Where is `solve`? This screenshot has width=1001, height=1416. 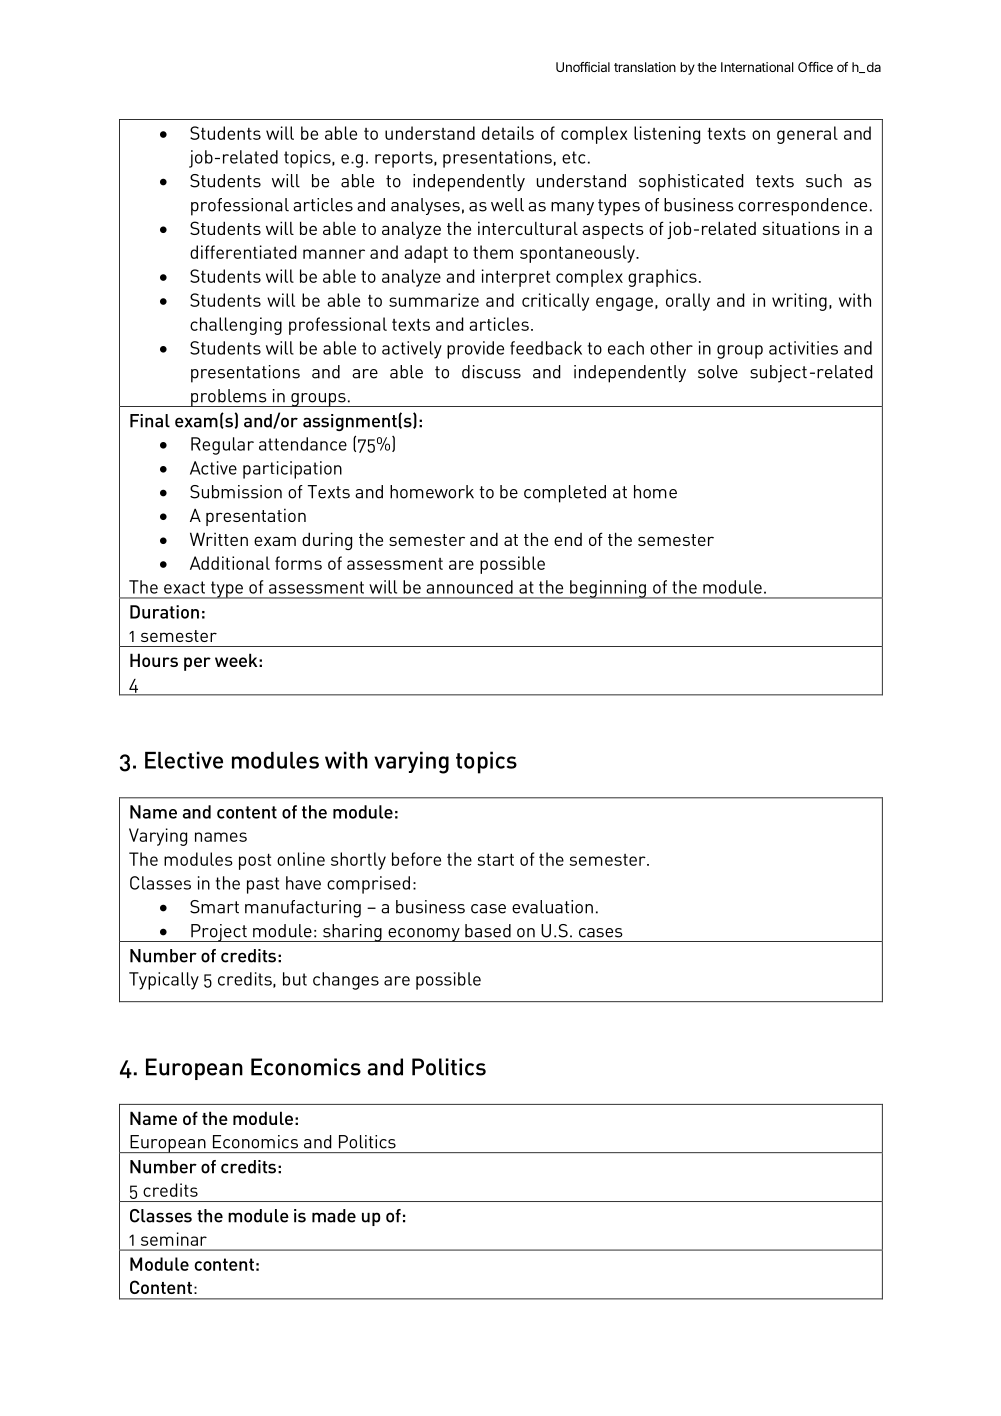
solve is located at coordinates (718, 372).
